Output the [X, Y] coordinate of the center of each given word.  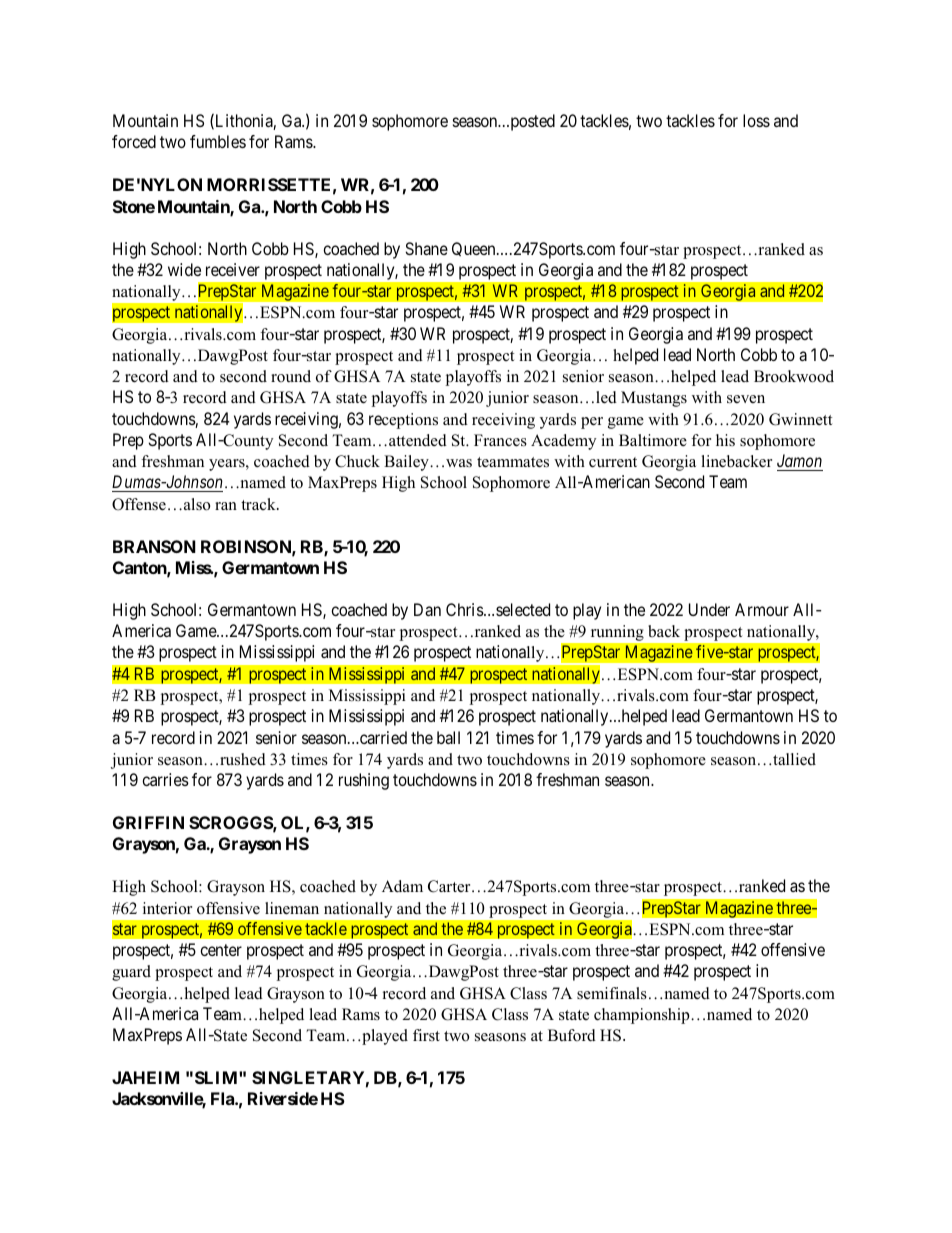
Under [709, 609]
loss [756, 120]
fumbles [218, 141]
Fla [223, 1098]
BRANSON [154, 546]
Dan [427, 609]
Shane [426, 248]
